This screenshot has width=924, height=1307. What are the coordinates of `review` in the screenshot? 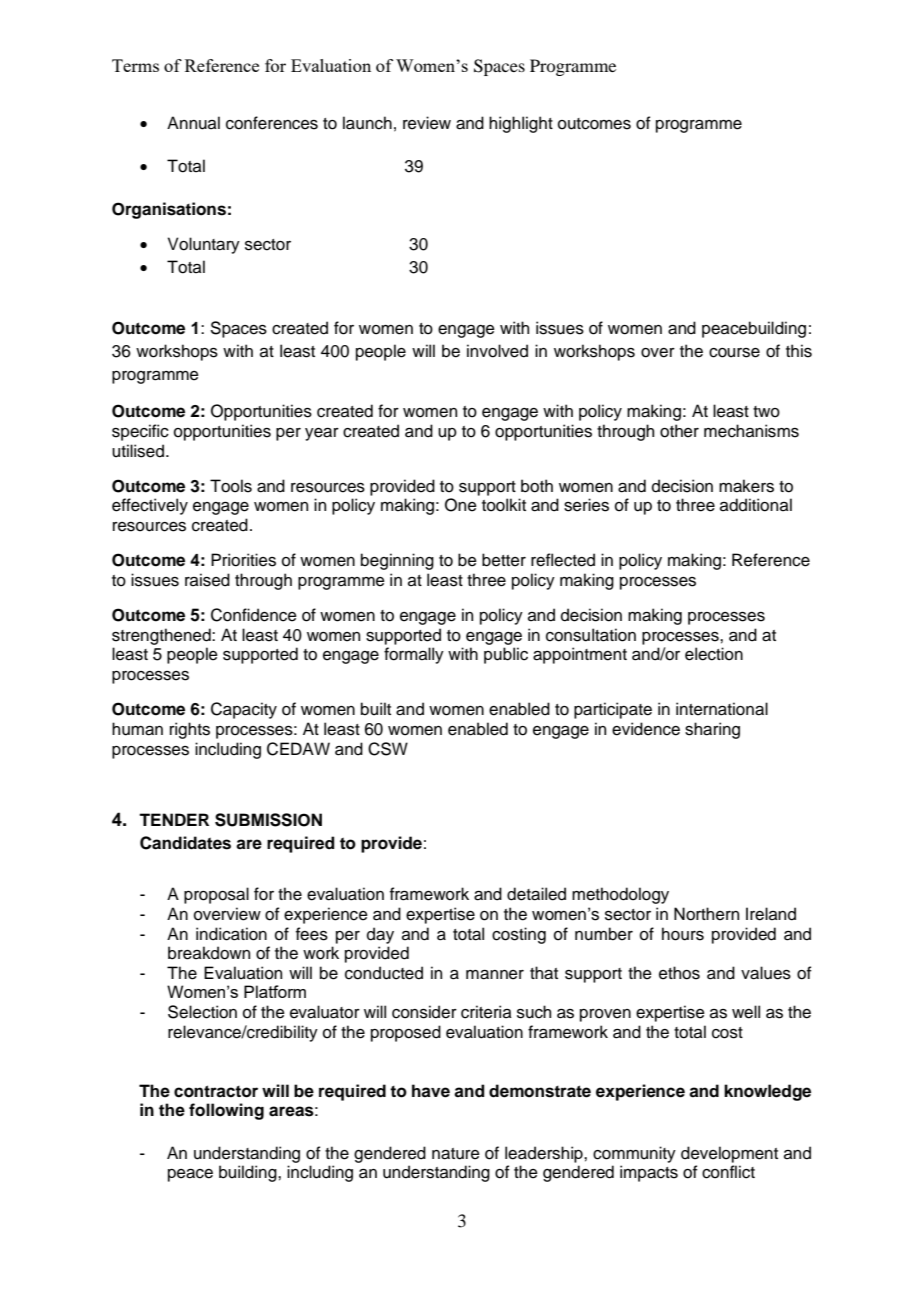 It's located at (427, 123).
